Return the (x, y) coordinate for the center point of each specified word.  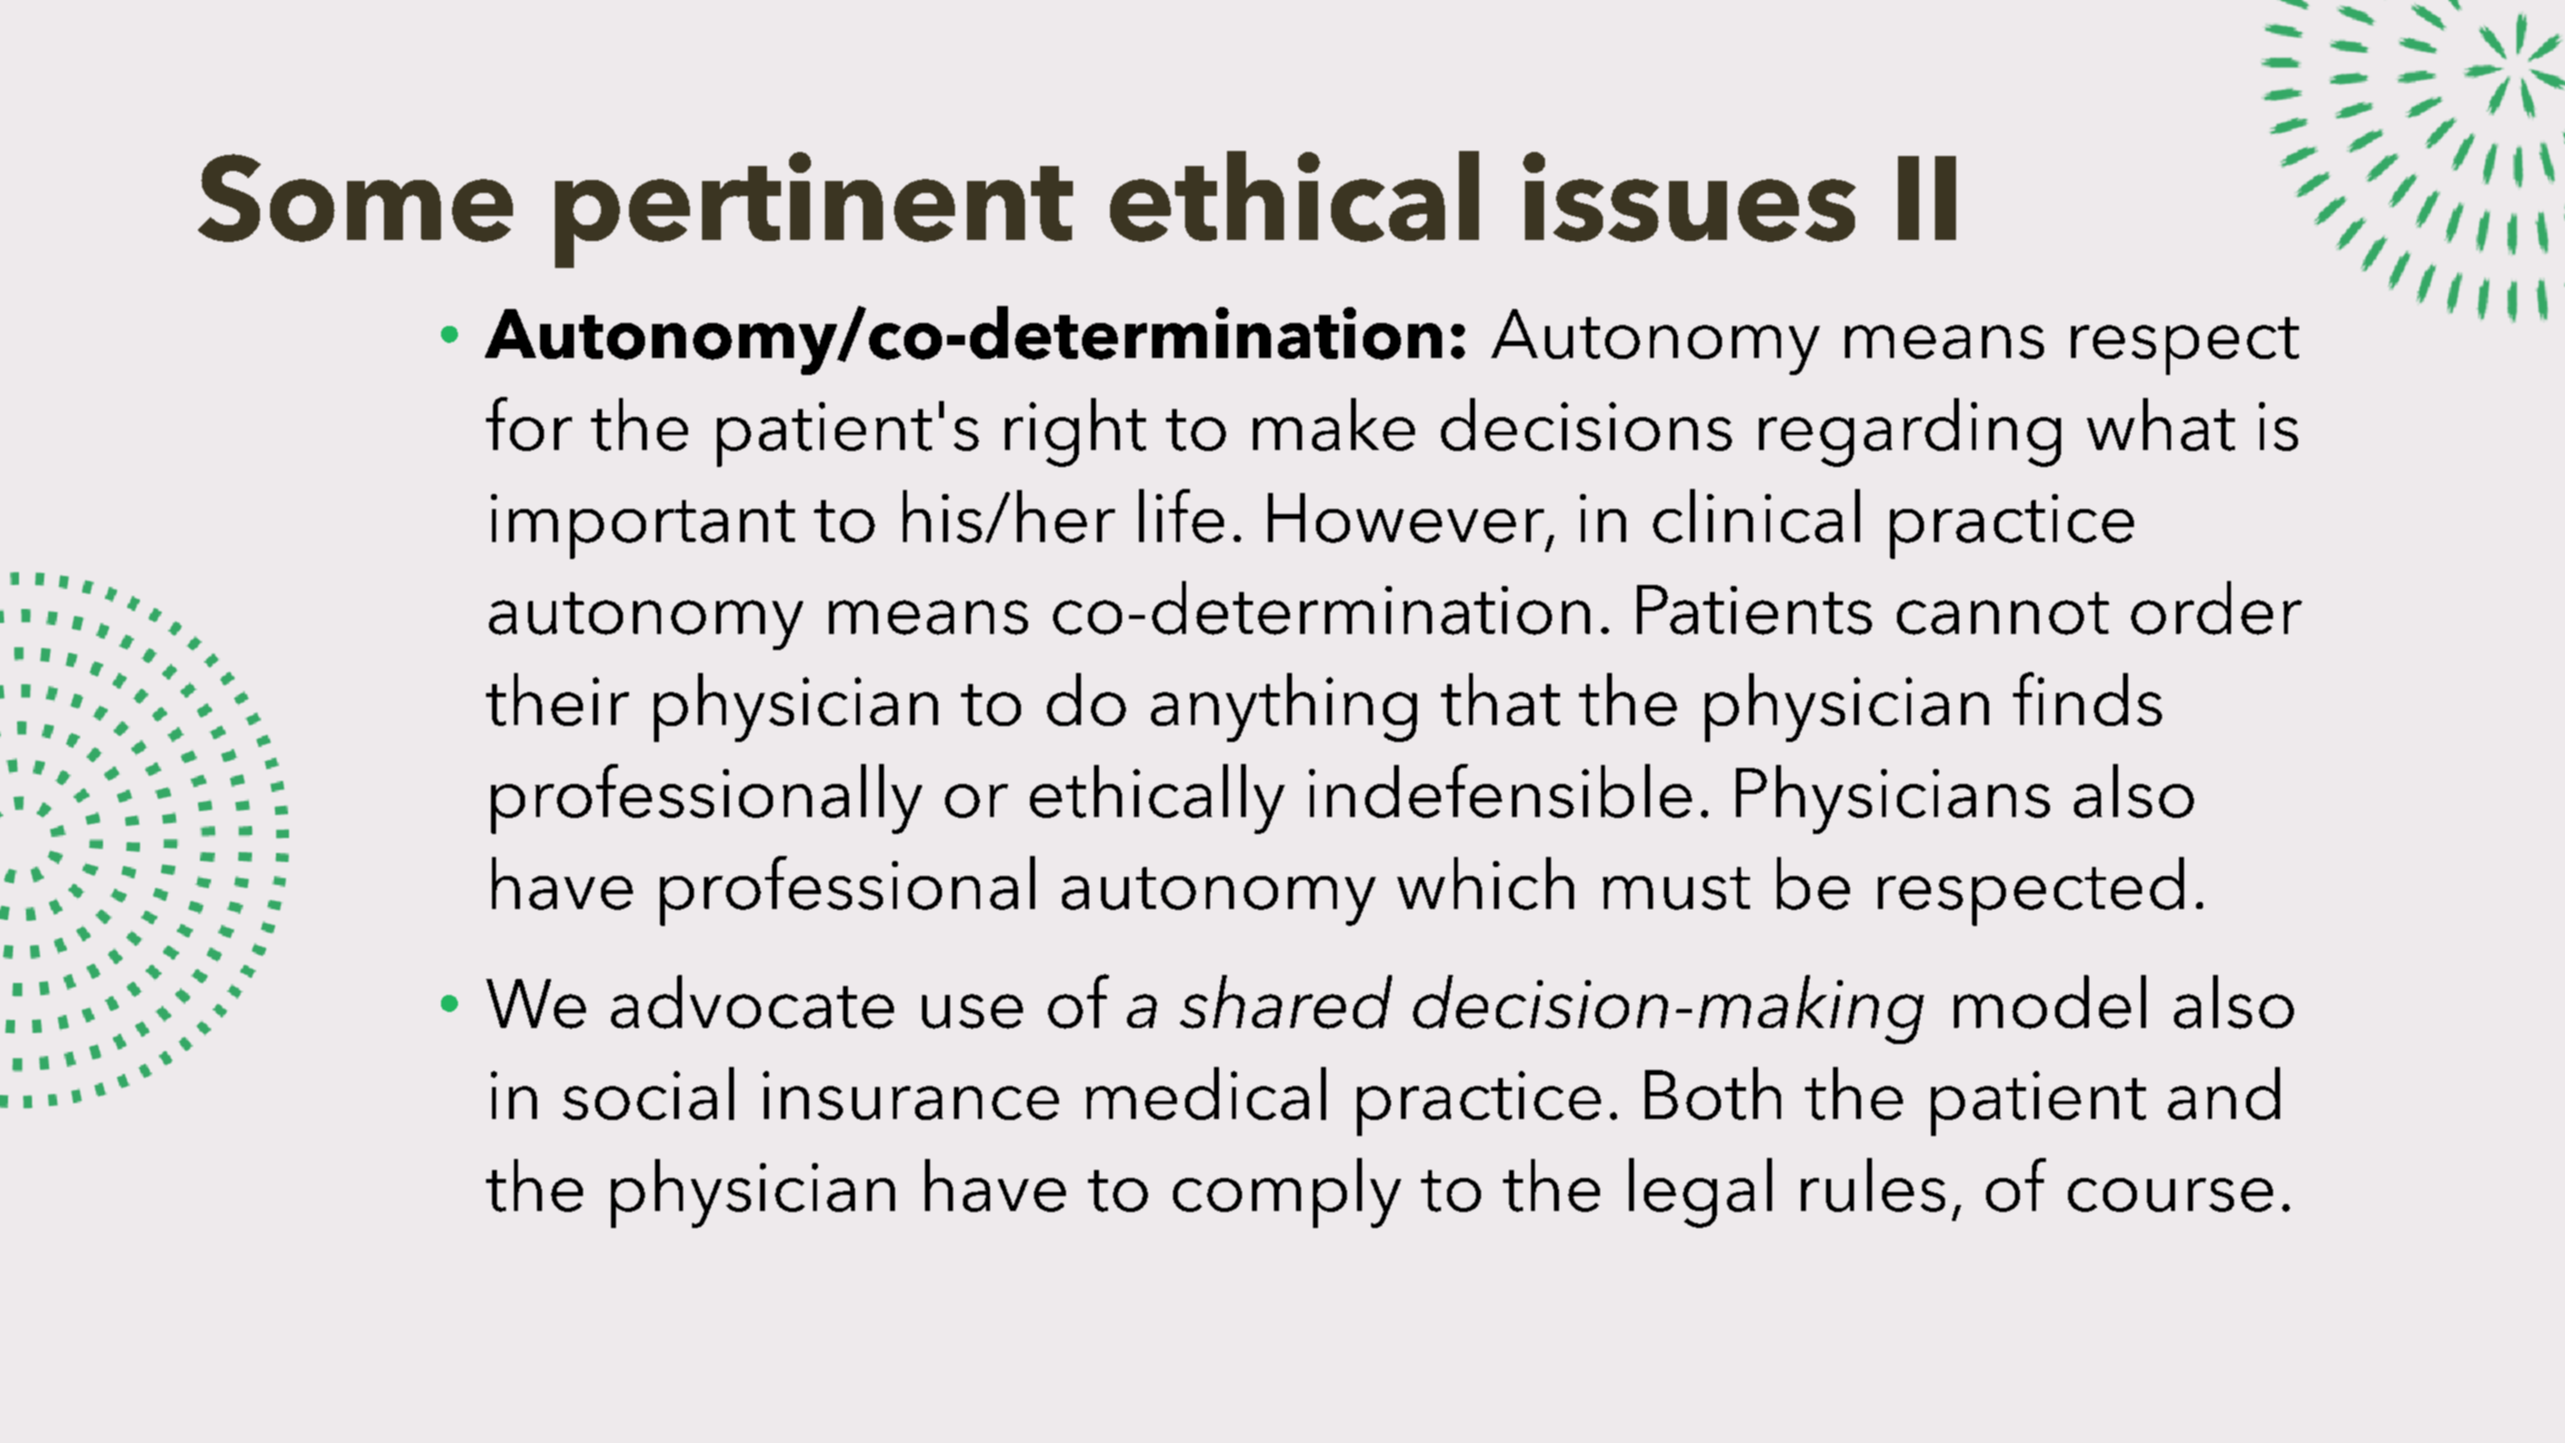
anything (1284, 707)
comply (1287, 1193)
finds (2087, 699)
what (2161, 424)
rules (1873, 1185)
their (557, 699)
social (648, 1093)
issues (1689, 197)
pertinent (814, 210)
